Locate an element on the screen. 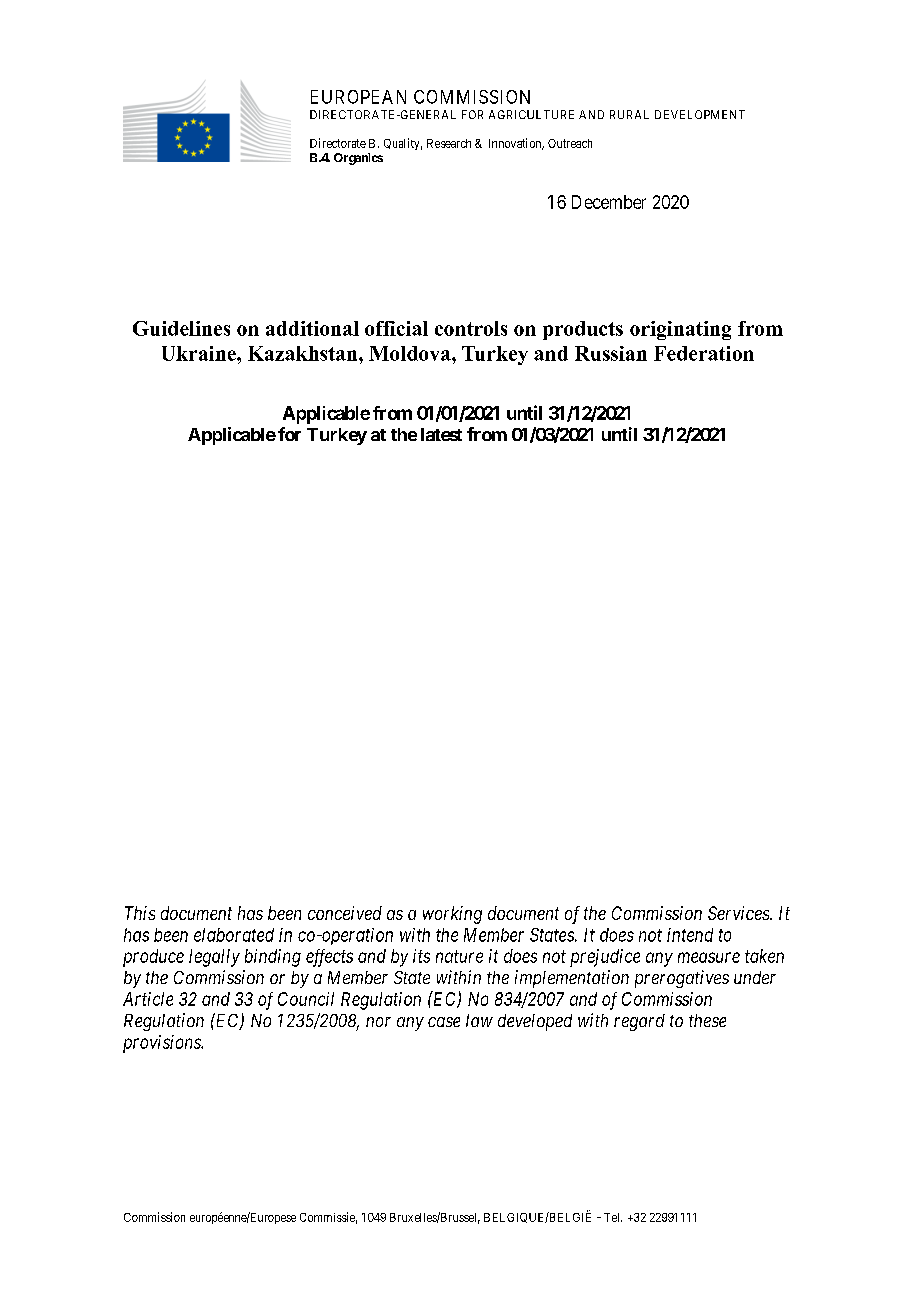 The width and height of the screenshot is (924, 1308). DEVELOPMENT is located at coordinates (700, 114).
